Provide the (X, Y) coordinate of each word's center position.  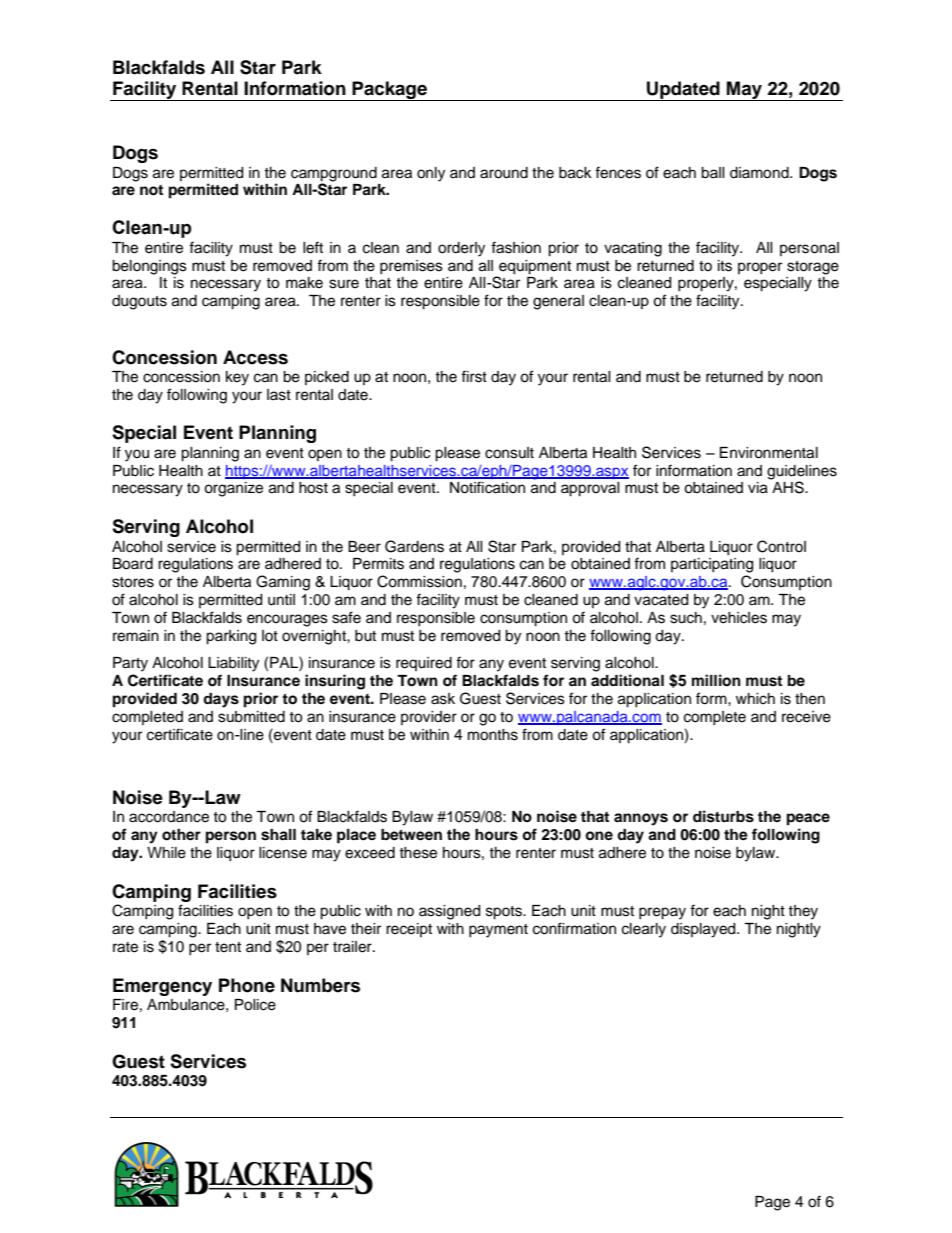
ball (713, 173)
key (237, 378)
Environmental (769, 453)
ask (443, 699)
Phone (247, 985)
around (504, 173)
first (474, 376)
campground (334, 174)
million (716, 680)
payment (498, 931)
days (221, 700)
